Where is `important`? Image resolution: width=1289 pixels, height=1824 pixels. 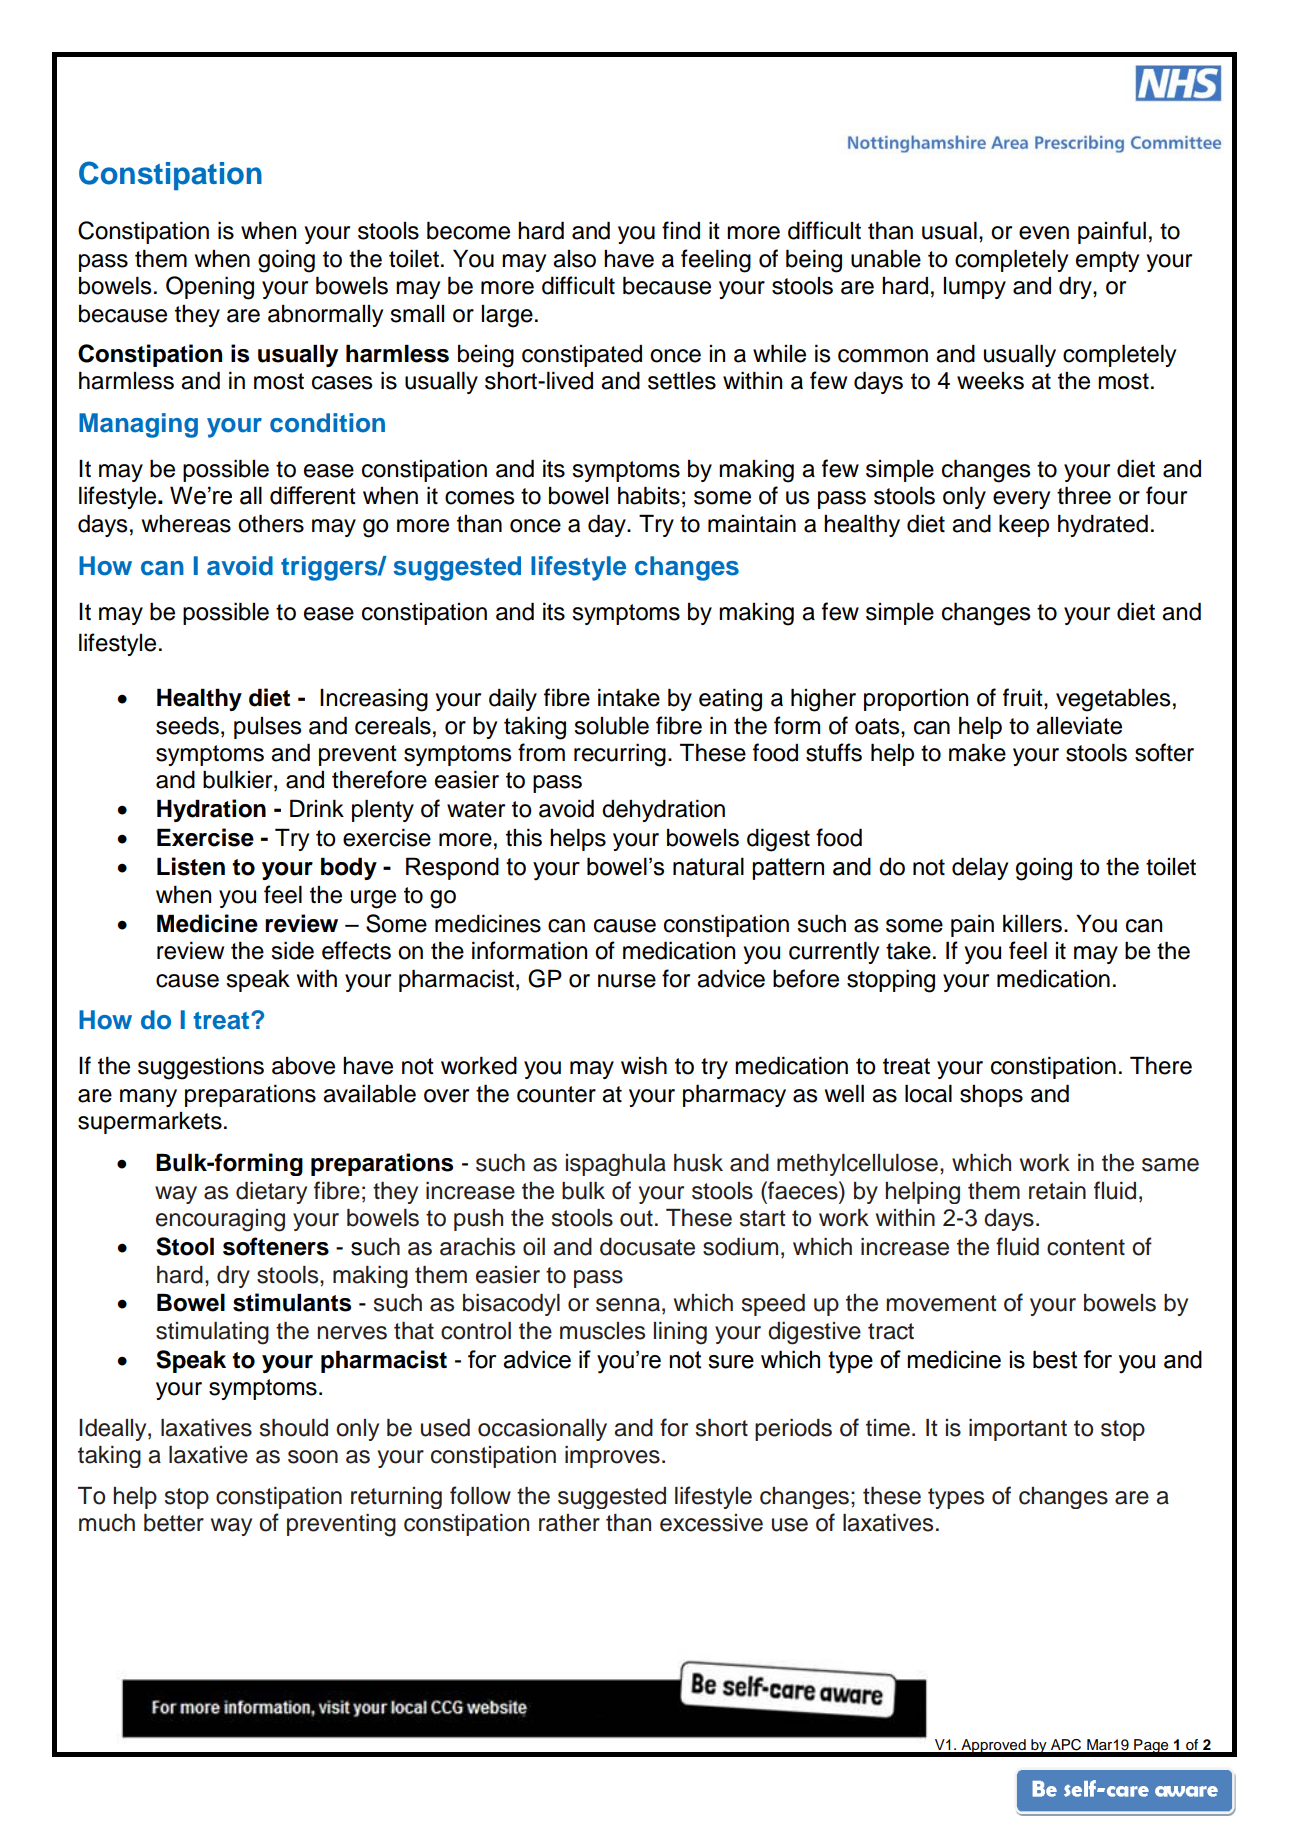 important is located at coordinates (1018, 1430).
